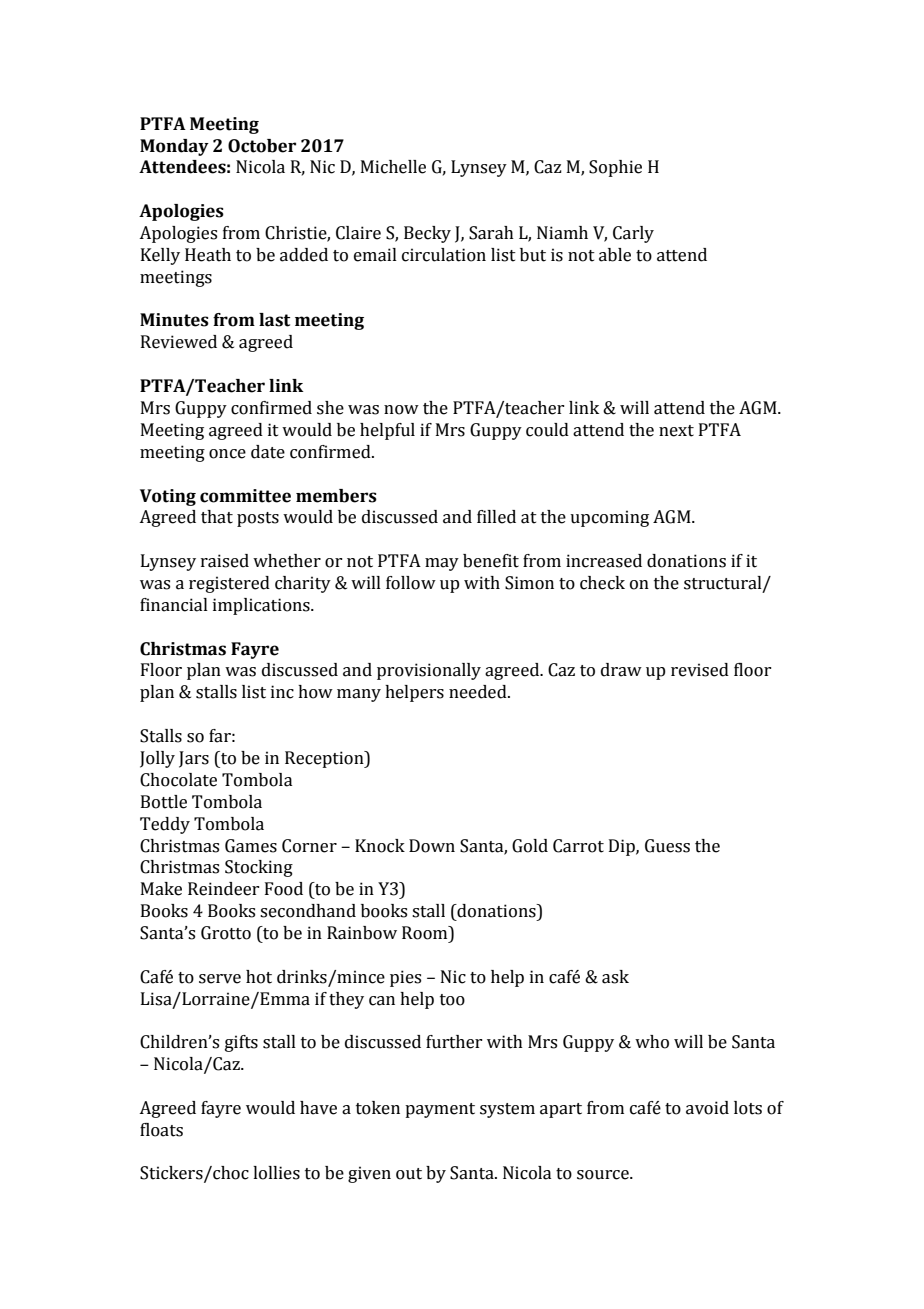 The image size is (924, 1309). Describe the element at coordinates (432, 846) in the document. I see `Down` at that location.
